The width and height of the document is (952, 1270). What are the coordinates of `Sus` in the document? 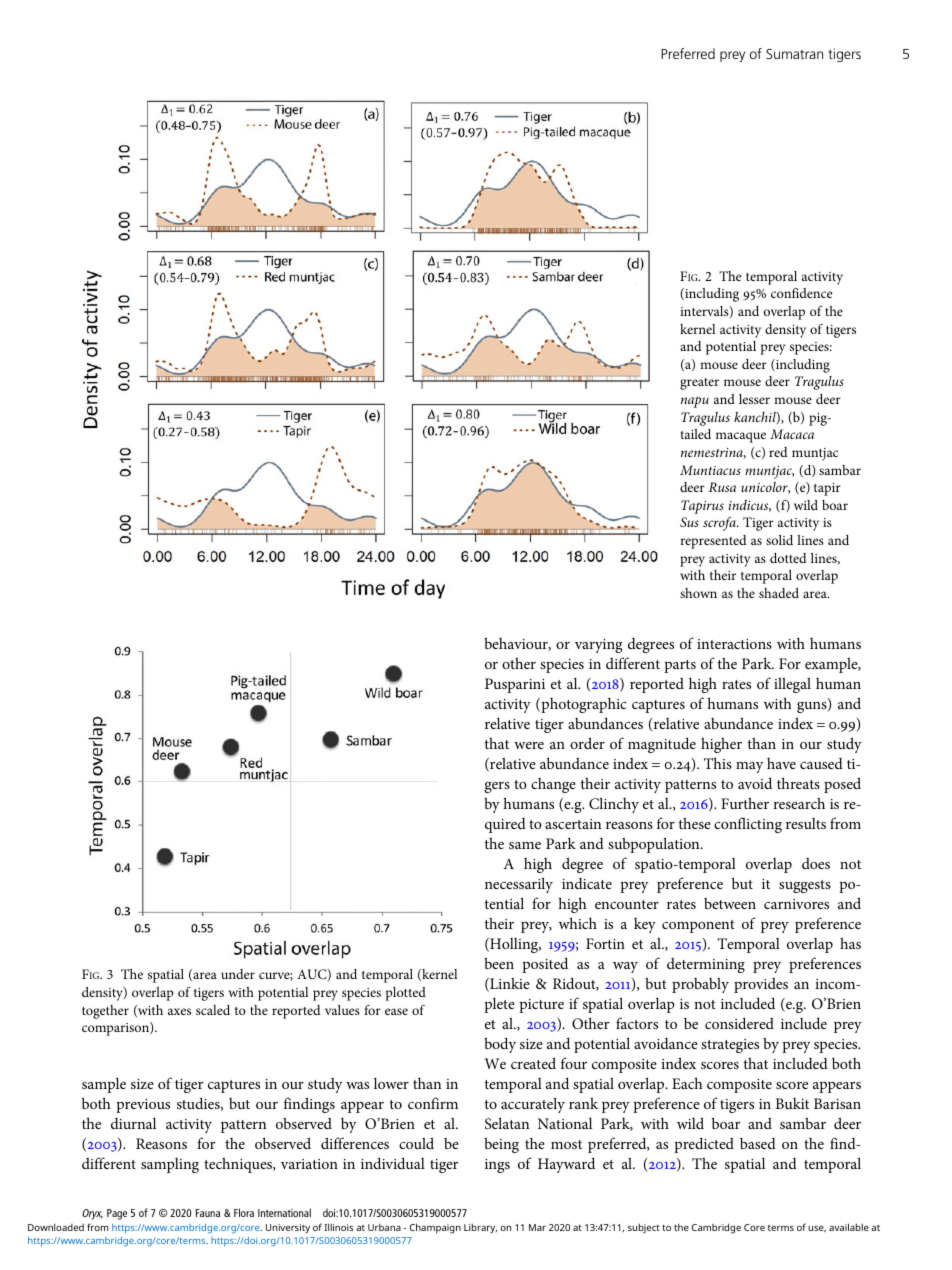 It's located at (689, 522).
